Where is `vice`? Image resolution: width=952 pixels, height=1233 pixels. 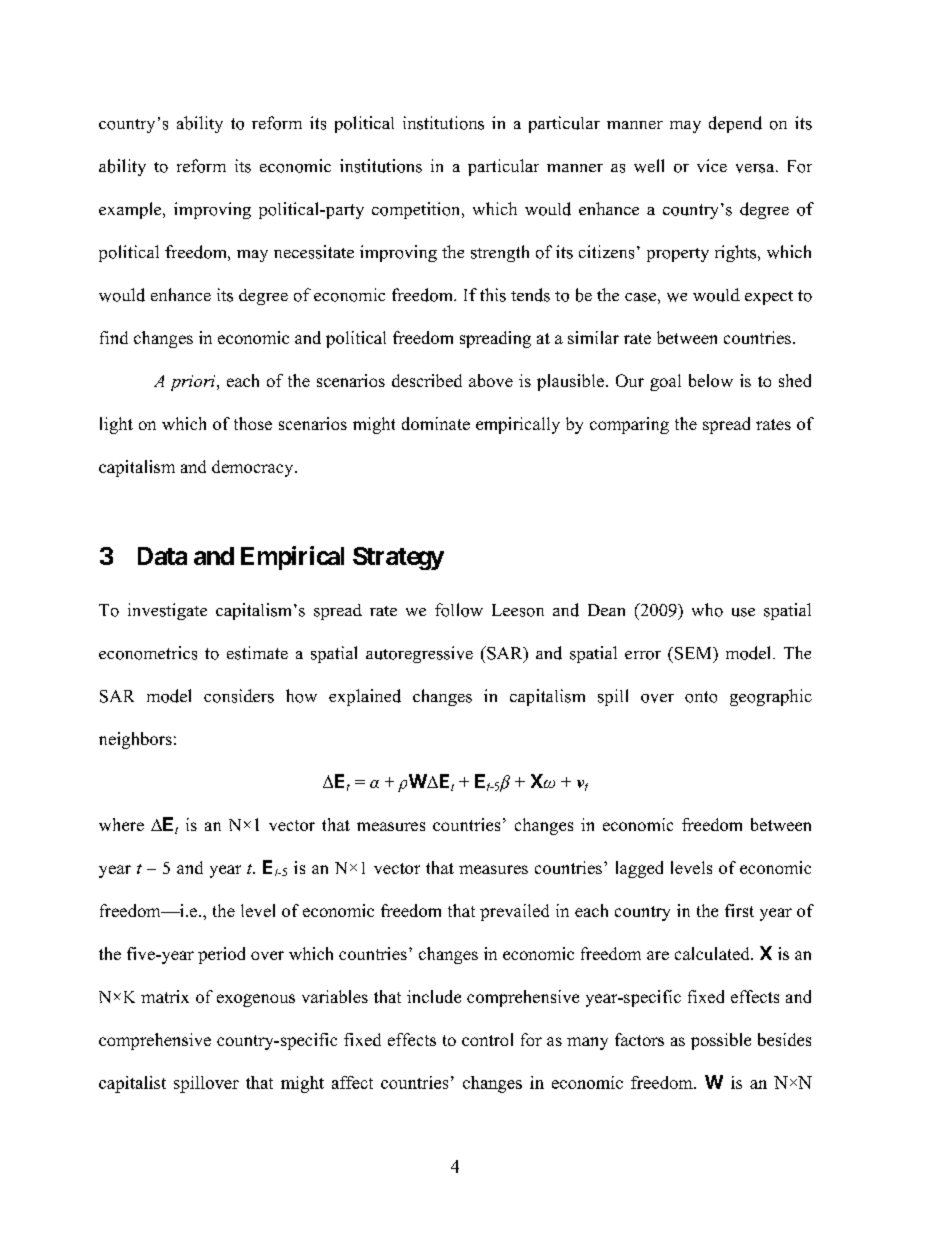 vice is located at coordinates (712, 165).
